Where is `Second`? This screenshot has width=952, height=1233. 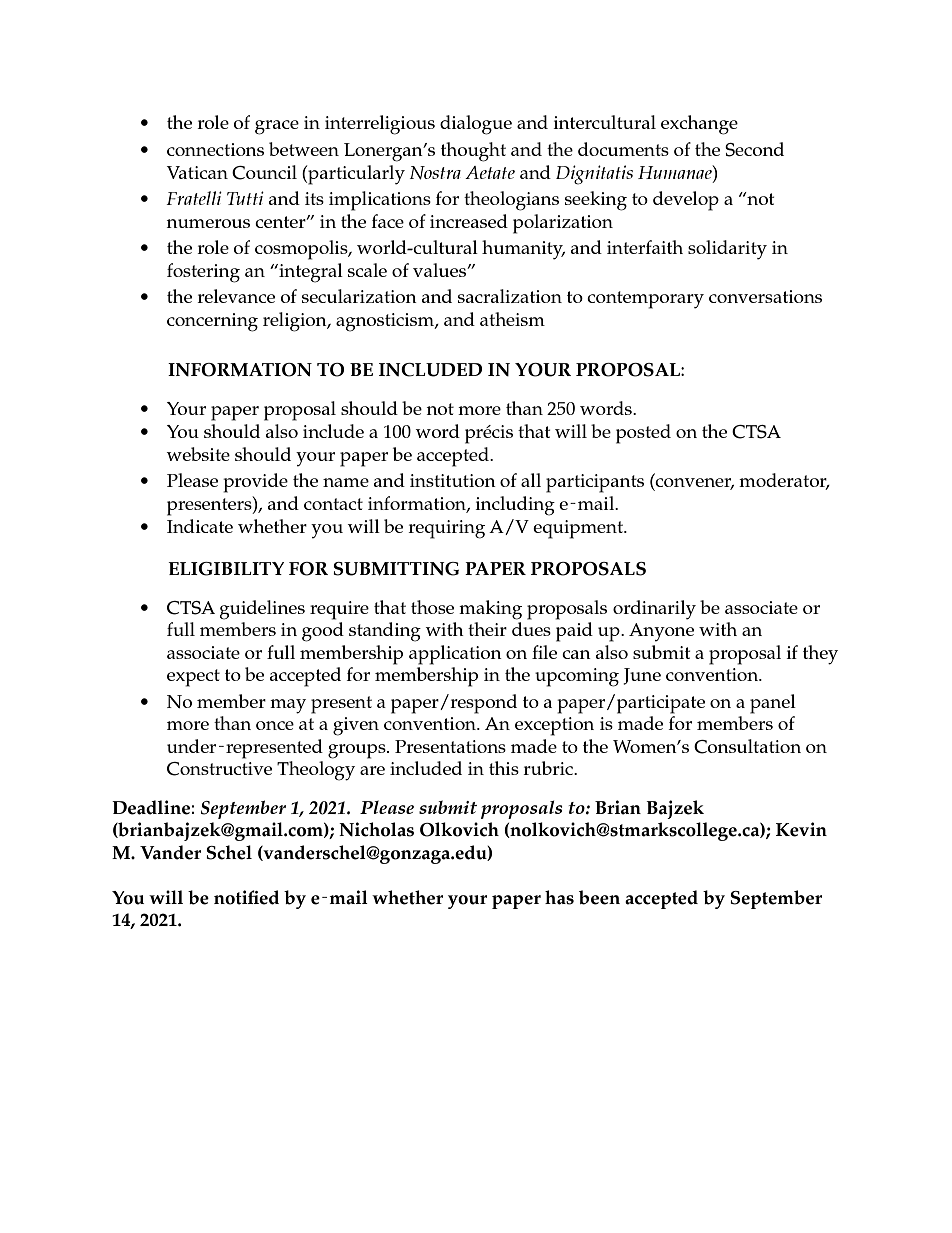 Second is located at coordinates (754, 149).
